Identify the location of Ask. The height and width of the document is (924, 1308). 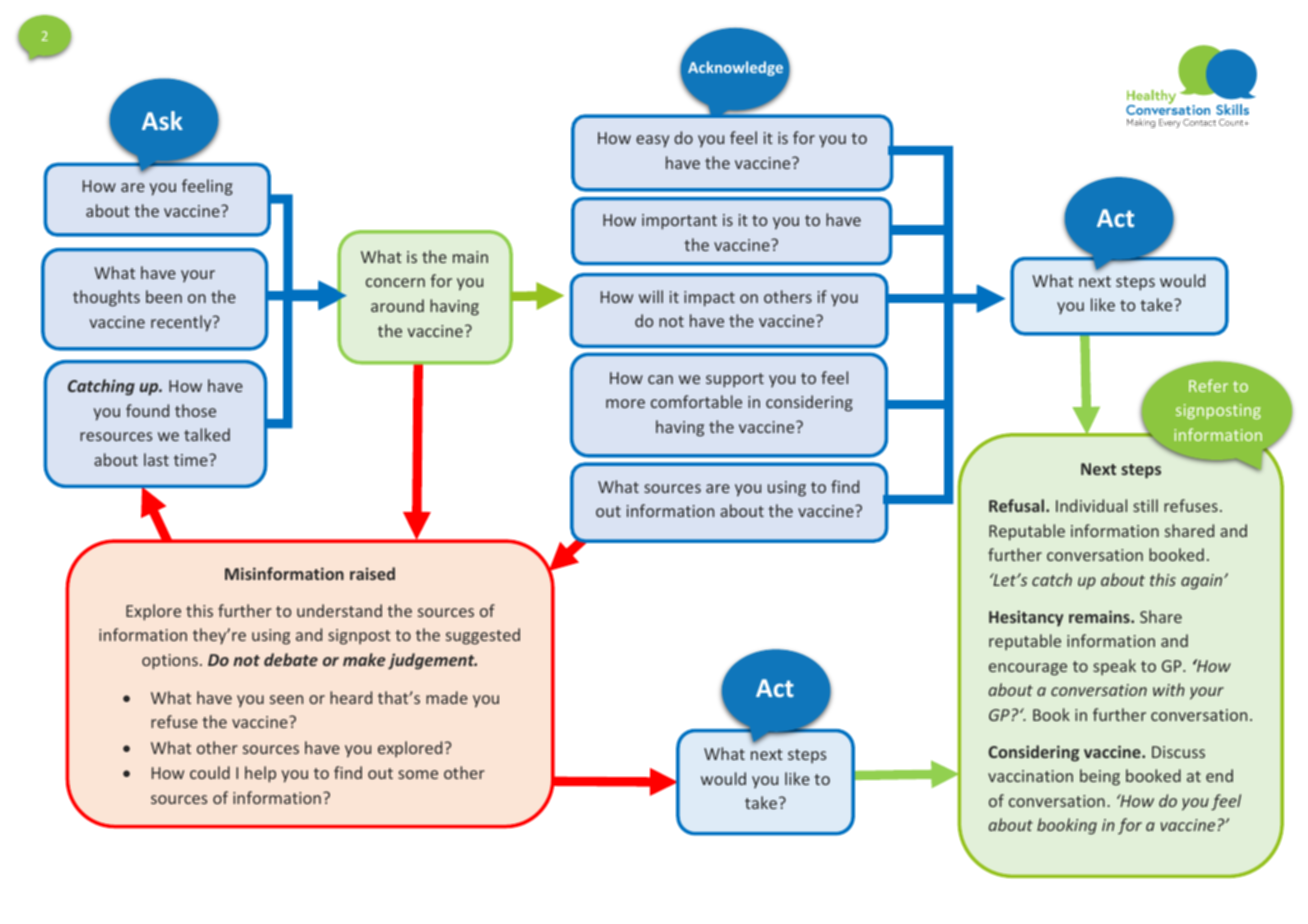
(162, 120).
